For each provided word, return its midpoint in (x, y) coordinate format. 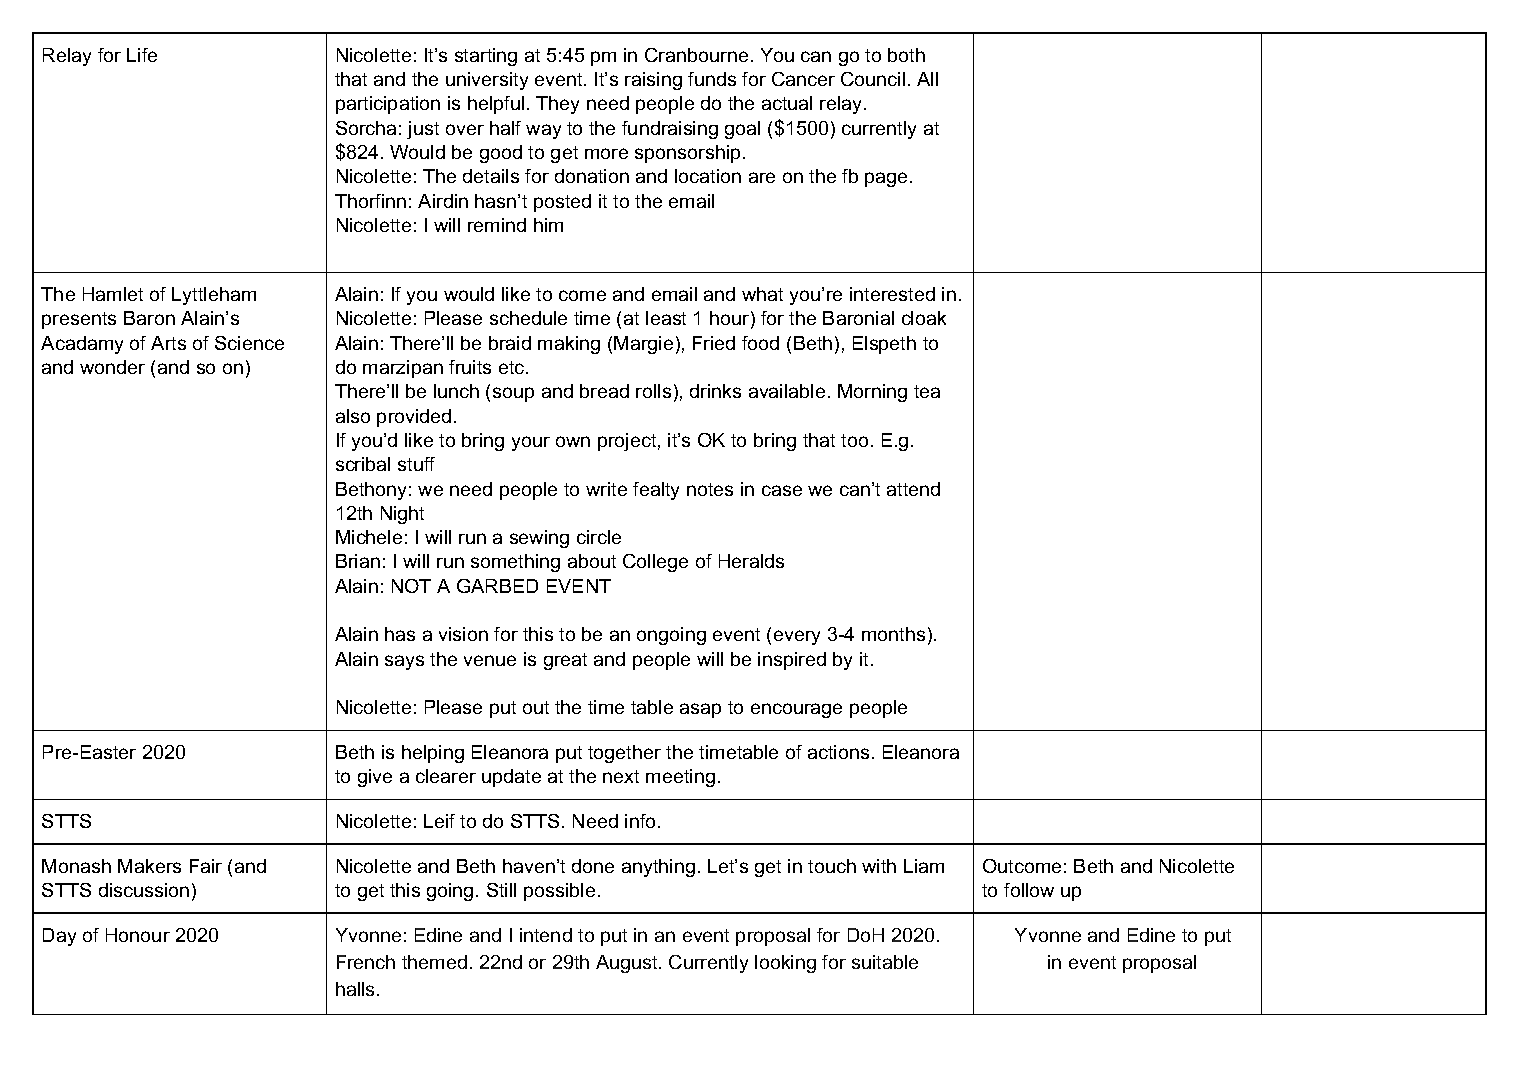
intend (546, 935)
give (375, 778)
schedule (528, 318)
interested (892, 294)
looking (785, 964)
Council (873, 79)
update (511, 778)
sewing (539, 539)
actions (838, 752)
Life (142, 55)
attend (913, 489)
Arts (168, 343)
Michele (369, 537)
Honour (138, 935)
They (557, 105)
